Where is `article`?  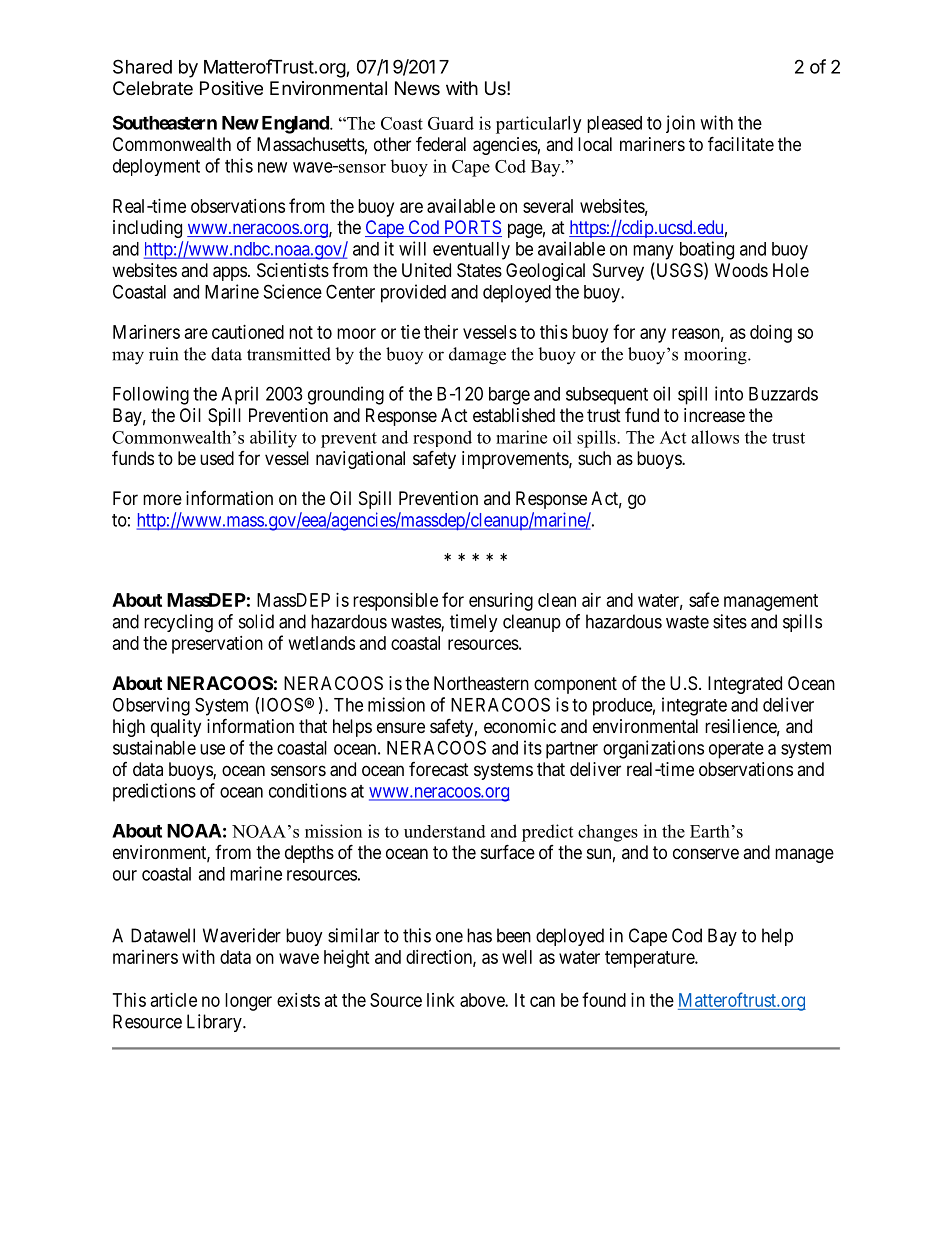
article is located at coordinates (174, 1000).
